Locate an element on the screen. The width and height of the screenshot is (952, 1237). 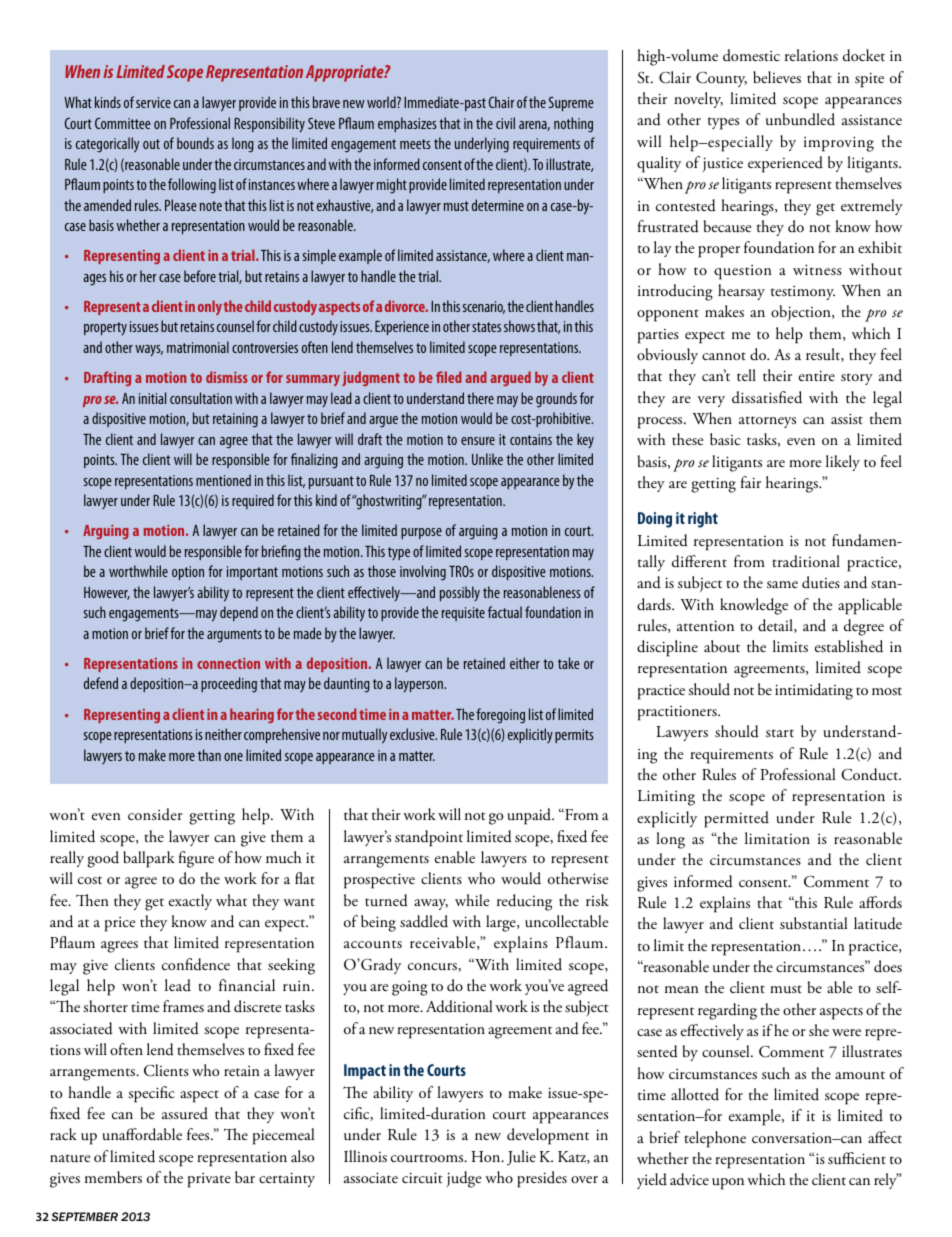
believes is located at coordinates (777, 77).
